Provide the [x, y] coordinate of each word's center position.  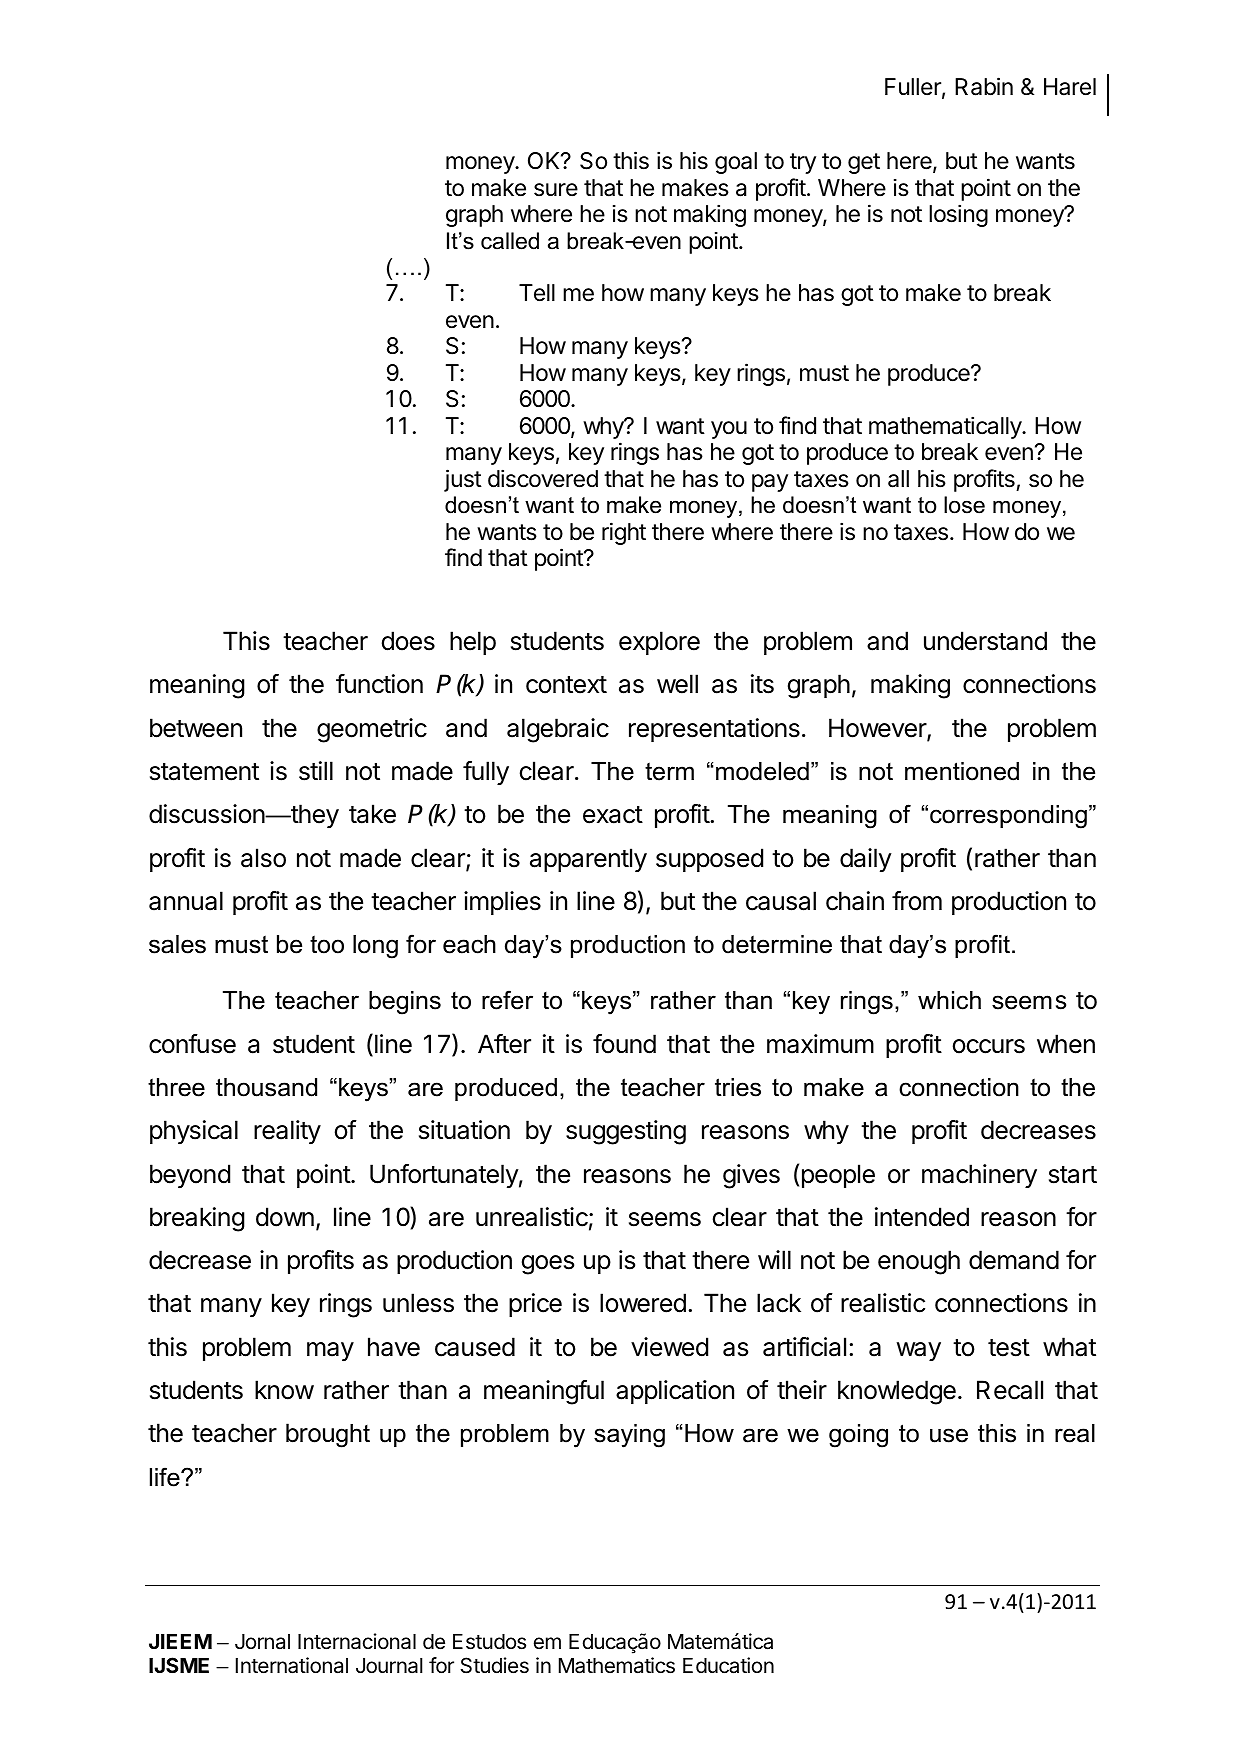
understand [985, 641]
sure [556, 190]
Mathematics [617, 1665]
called [510, 241]
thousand [266, 1087]
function [379, 684]
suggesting [626, 1132]
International [292, 1665]
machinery [979, 1176]
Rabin [984, 86]
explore [659, 643]
